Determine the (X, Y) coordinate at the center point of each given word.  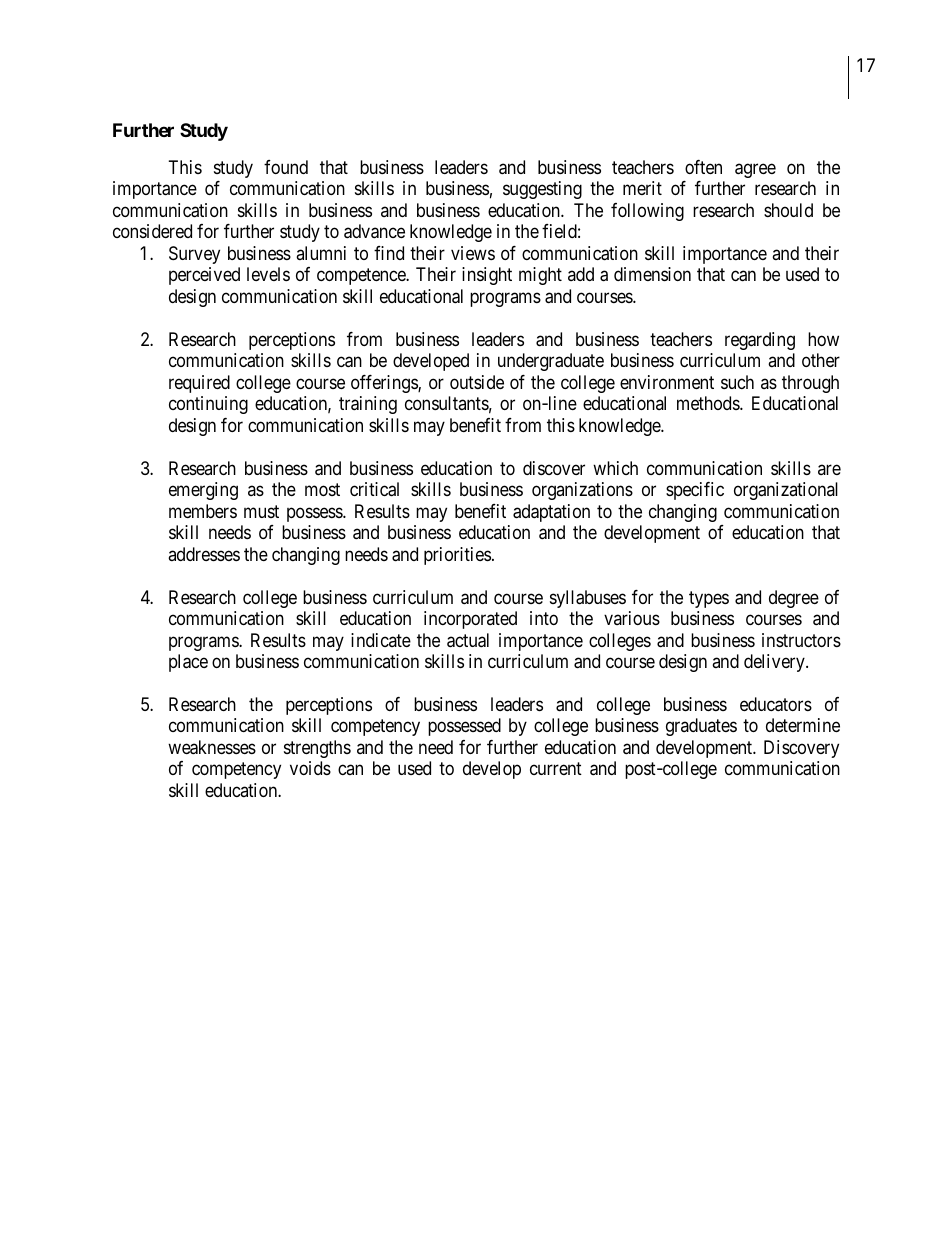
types (709, 599)
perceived (204, 276)
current (556, 769)
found (286, 167)
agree (755, 170)
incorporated (470, 620)
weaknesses (212, 747)
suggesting (542, 190)
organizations (582, 491)
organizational (786, 491)
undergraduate (551, 362)
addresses (204, 554)
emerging (203, 491)
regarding (760, 341)
